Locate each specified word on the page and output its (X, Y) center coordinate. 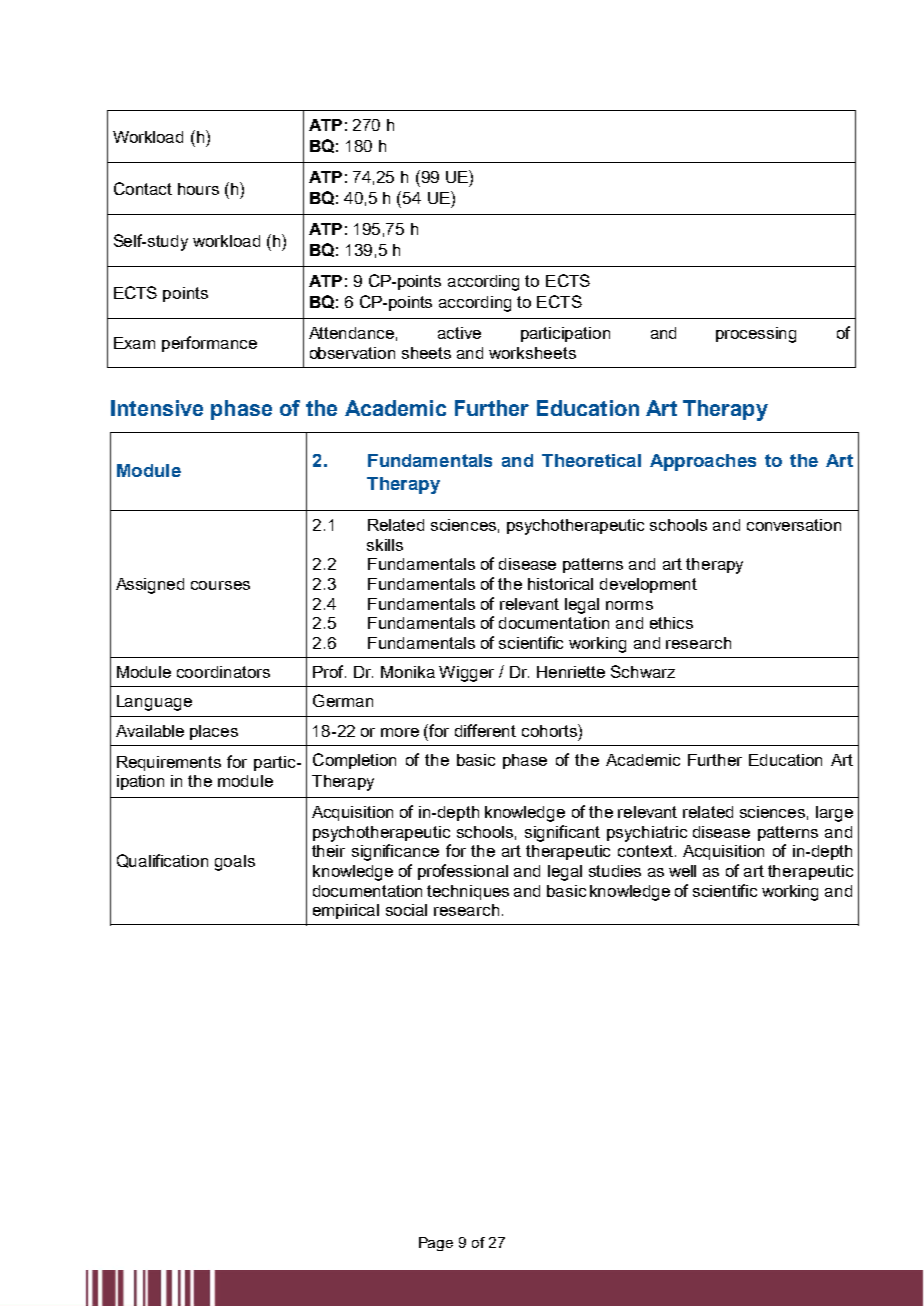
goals (235, 863)
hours (198, 189)
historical (560, 584)
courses (220, 585)
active (459, 333)
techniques (468, 892)
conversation (794, 525)
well (682, 871)
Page (436, 1244)
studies (615, 871)
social (406, 910)
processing (756, 335)
